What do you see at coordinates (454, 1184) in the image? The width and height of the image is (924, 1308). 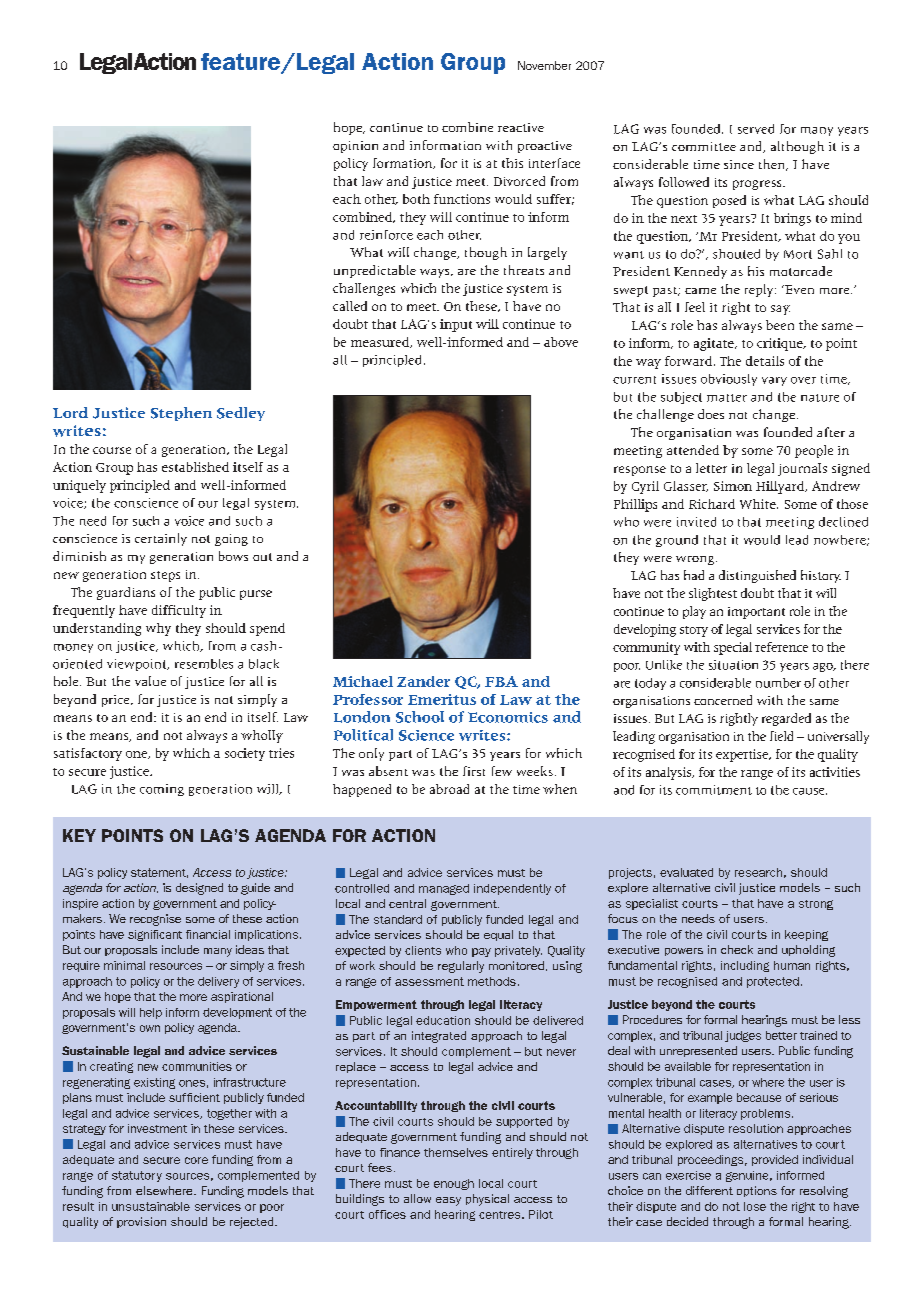 I see `enough` at bounding box center [454, 1184].
